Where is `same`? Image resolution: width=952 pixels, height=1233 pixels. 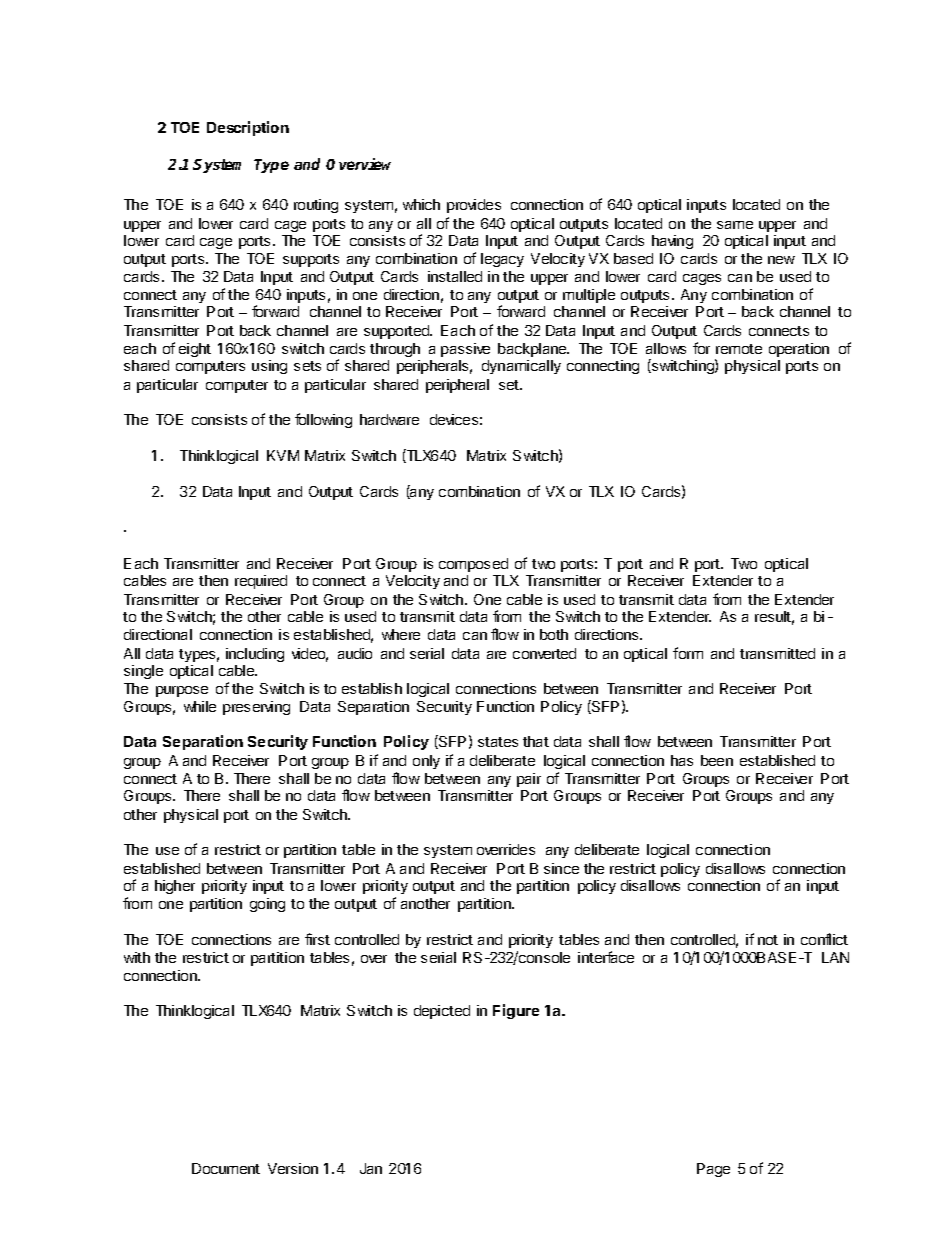 same is located at coordinates (735, 225).
